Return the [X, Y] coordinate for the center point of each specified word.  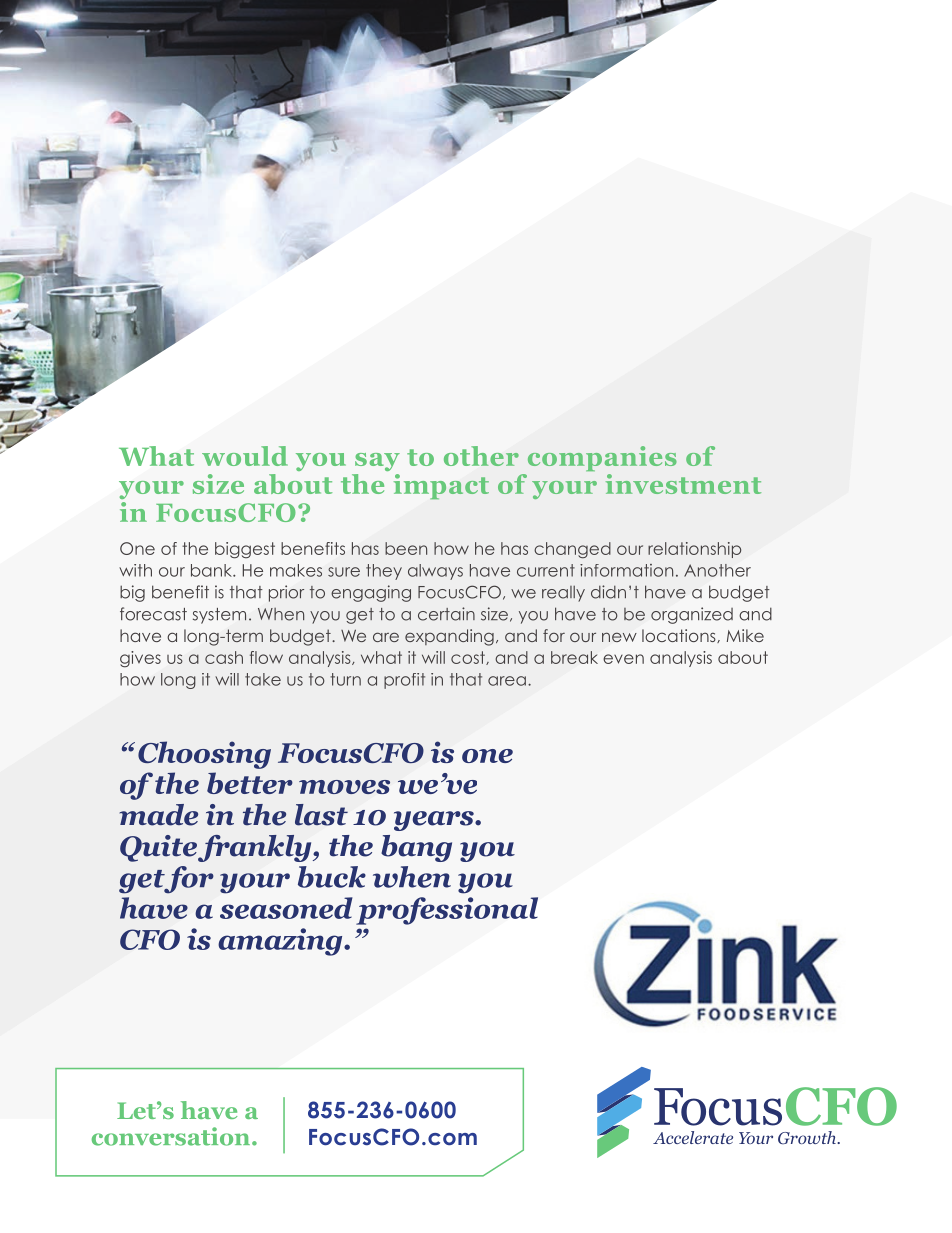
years [435, 821]
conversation [172, 1136]
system [219, 616]
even [623, 659]
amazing [281, 942]
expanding [449, 637]
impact [441, 487]
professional [447, 911]
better [250, 783]
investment [683, 484]
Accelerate [693, 1137]
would [245, 456]
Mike [745, 635]
